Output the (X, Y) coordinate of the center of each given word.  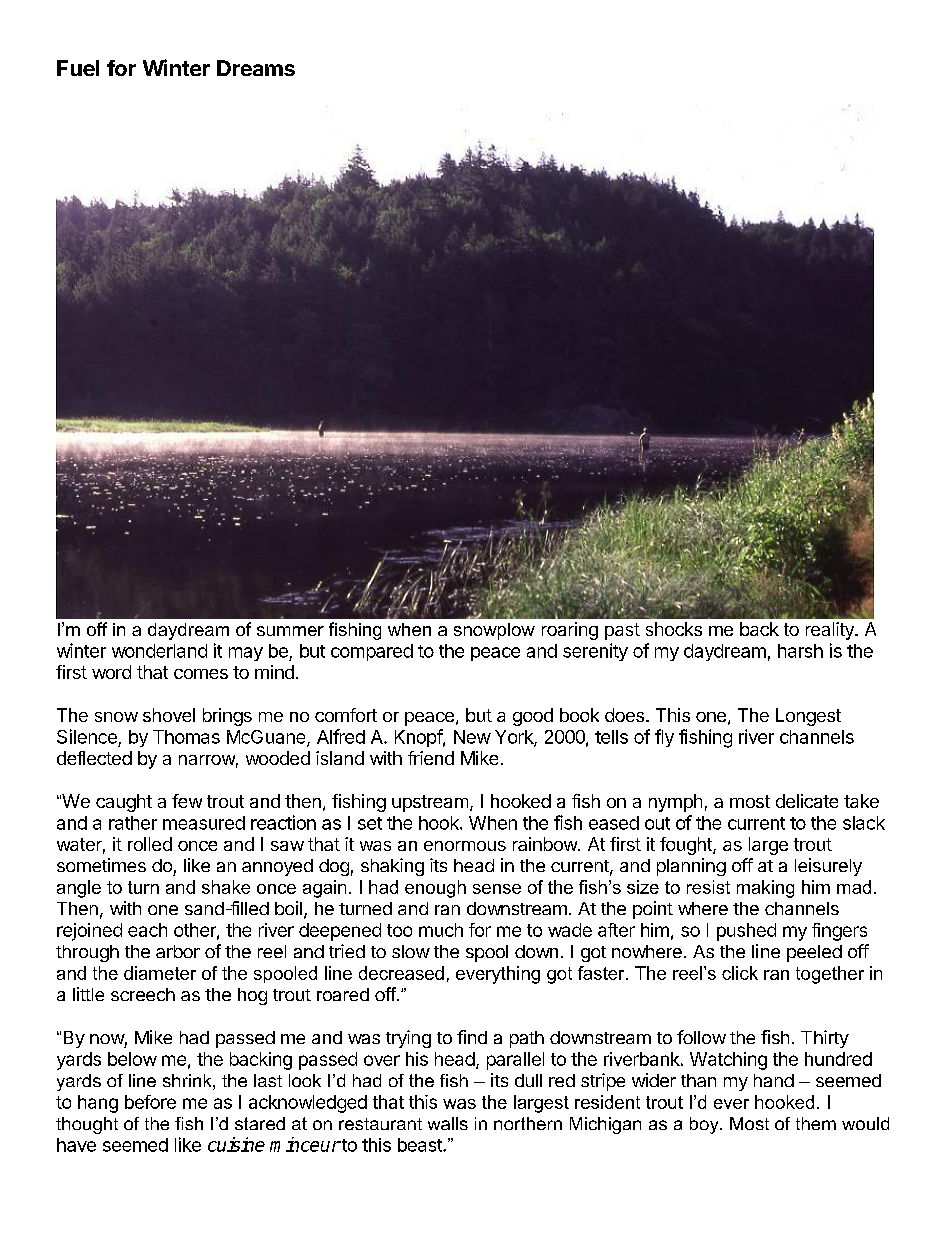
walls (448, 1123)
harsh (800, 651)
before (150, 1102)
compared (372, 652)
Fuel (78, 68)
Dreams (256, 68)
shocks (674, 629)
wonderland (159, 651)
